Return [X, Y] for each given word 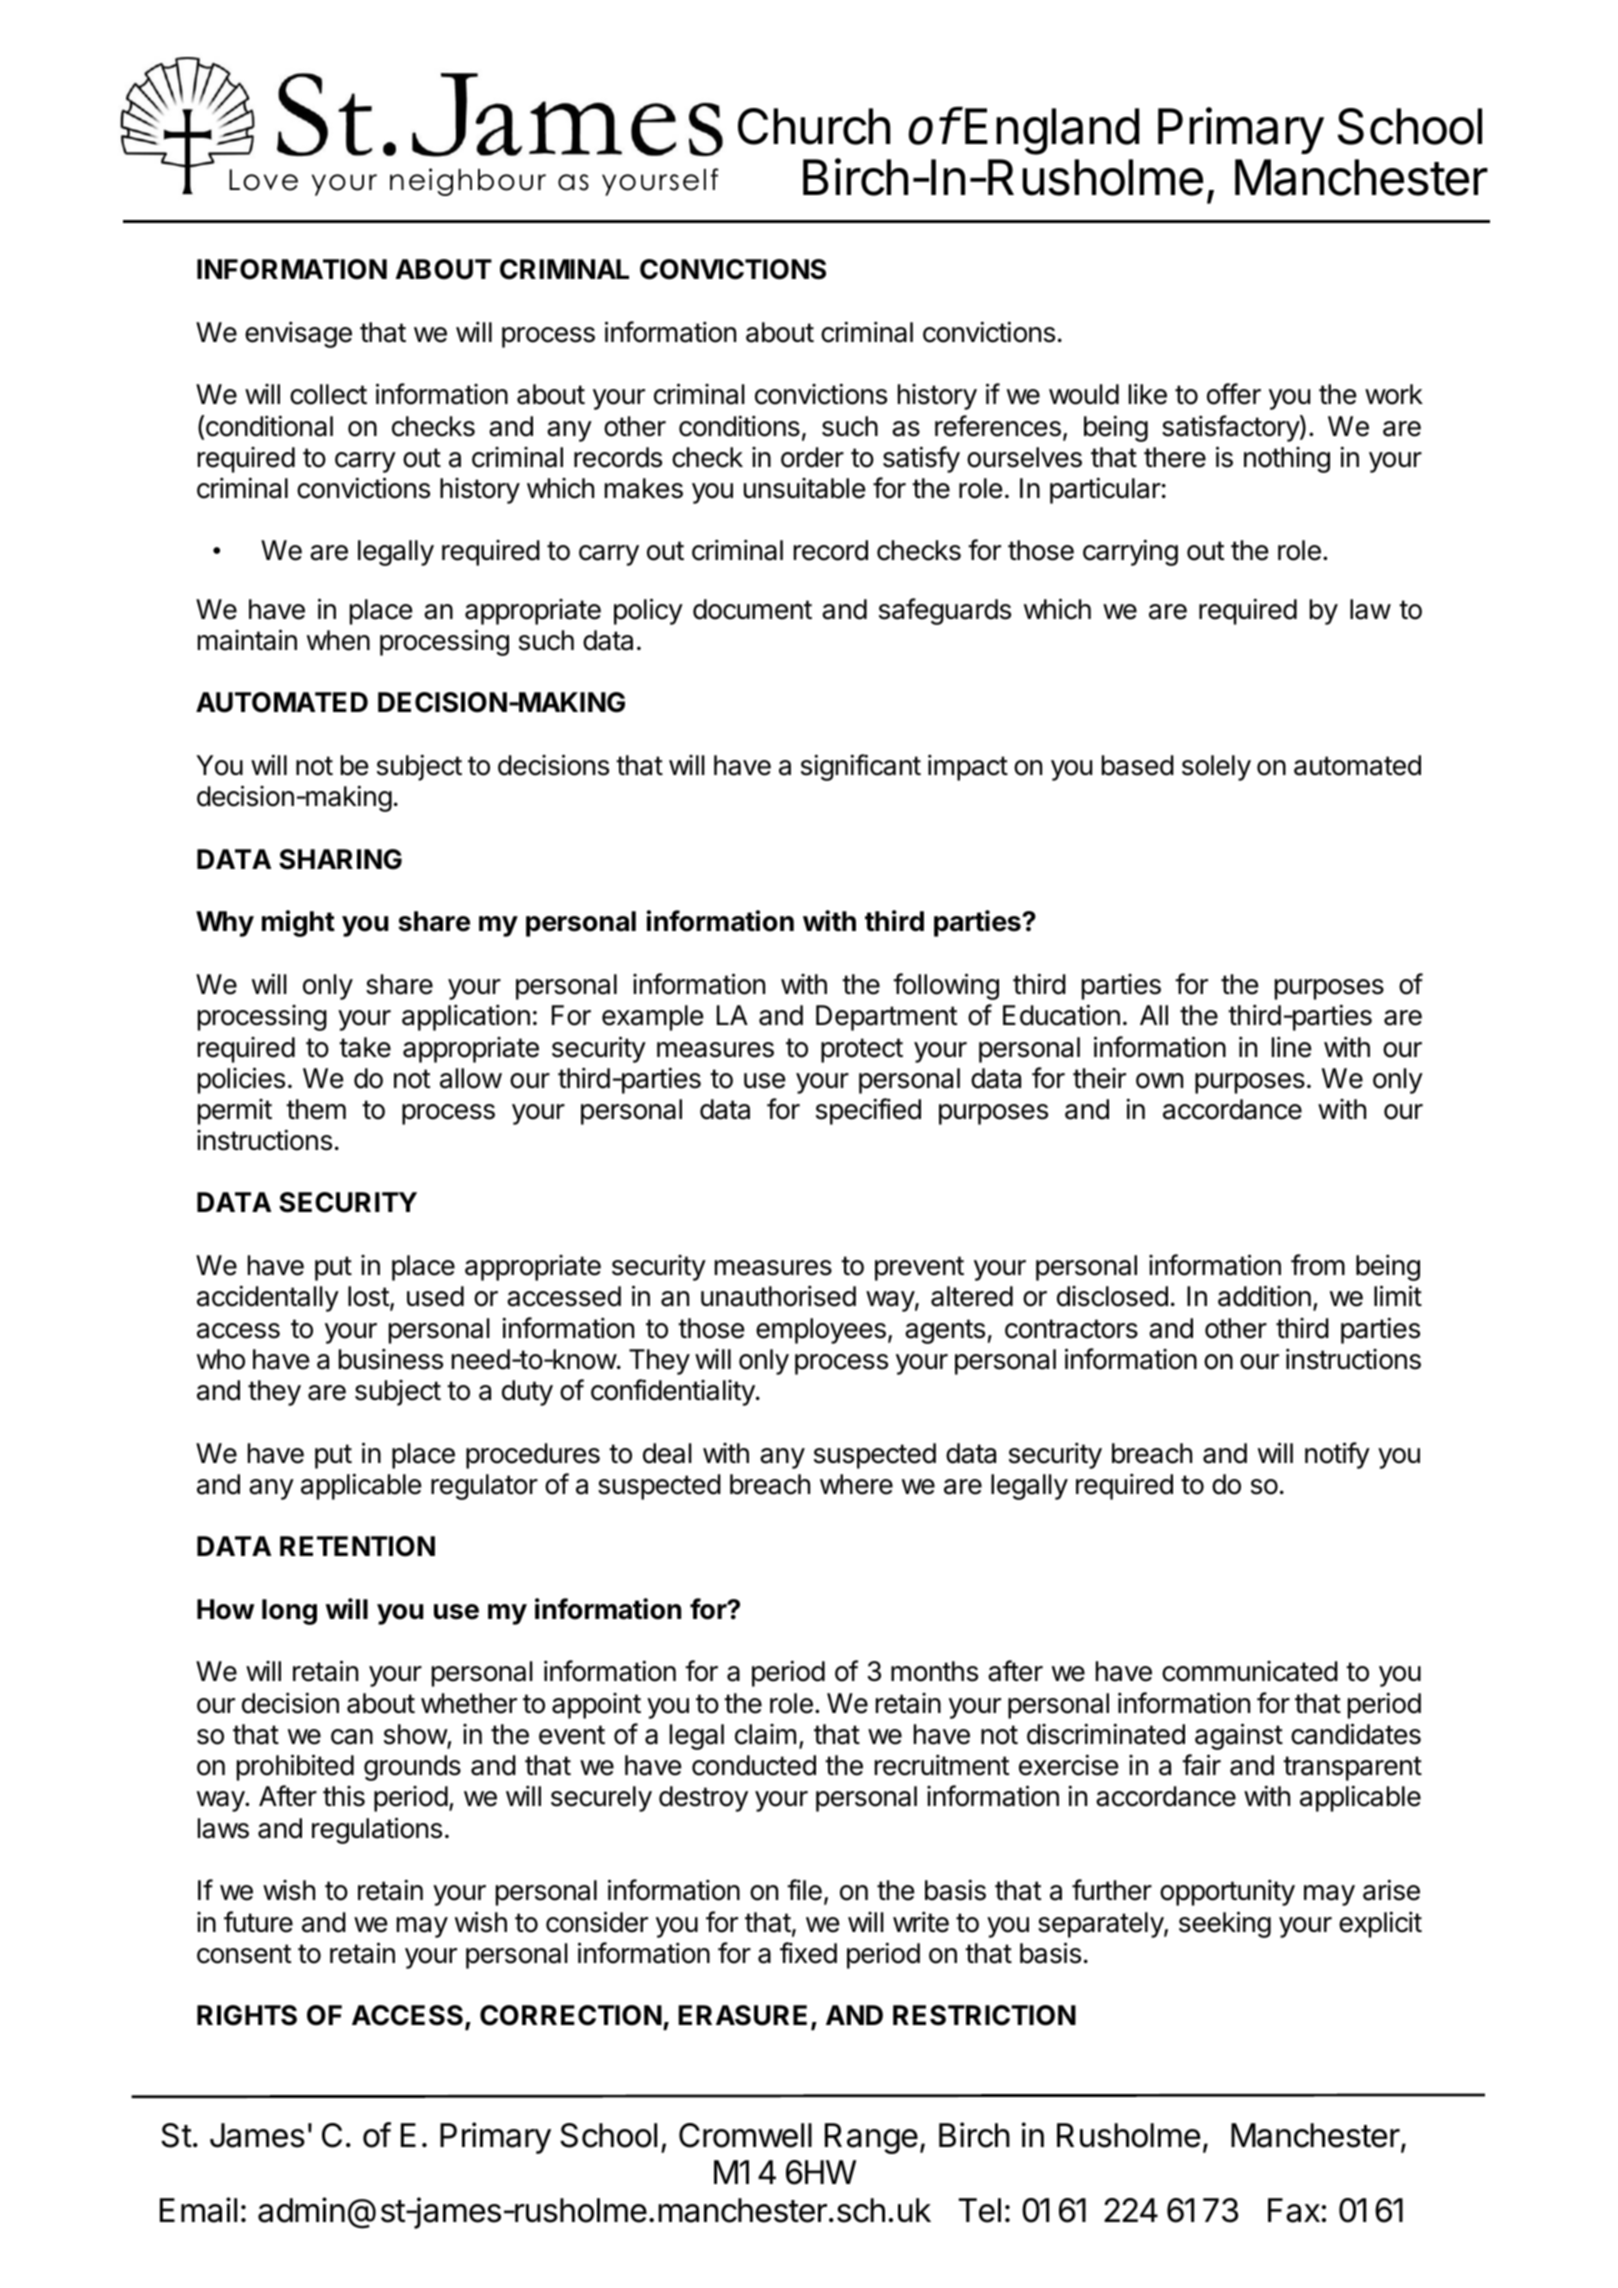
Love [263, 180]
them [316, 1109]
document [752, 609]
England [1052, 131]
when [338, 640]
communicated [1250, 1671]
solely [1216, 768]
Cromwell [745, 2135]
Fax [1294, 2210]
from [1318, 1265]
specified [868, 1111]
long [289, 1612]
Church [814, 126]
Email [198, 2210]
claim [765, 1734]
